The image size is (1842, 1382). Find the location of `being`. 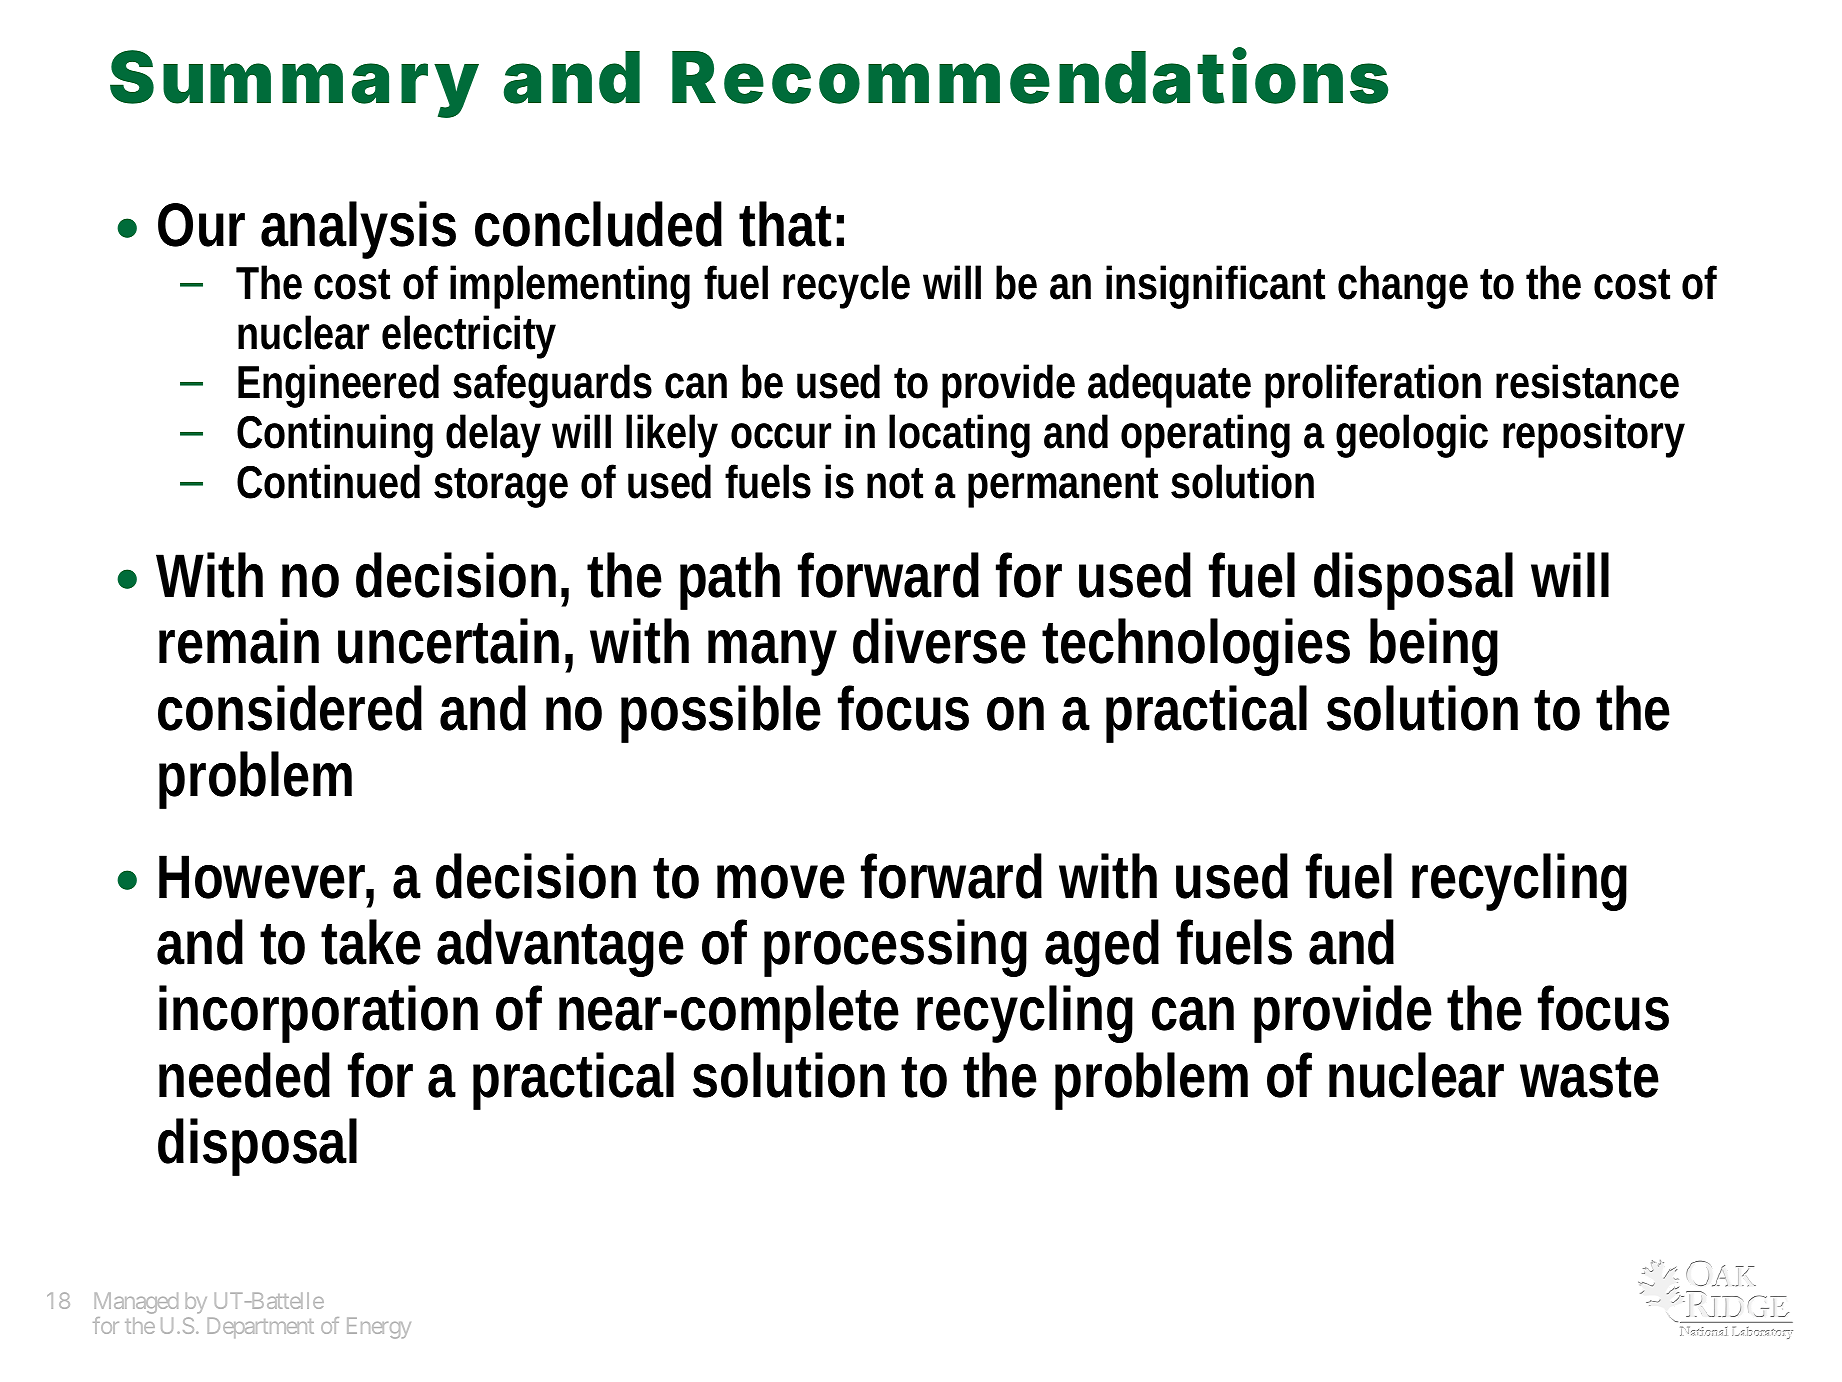

being is located at coordinates (1434, 647).
